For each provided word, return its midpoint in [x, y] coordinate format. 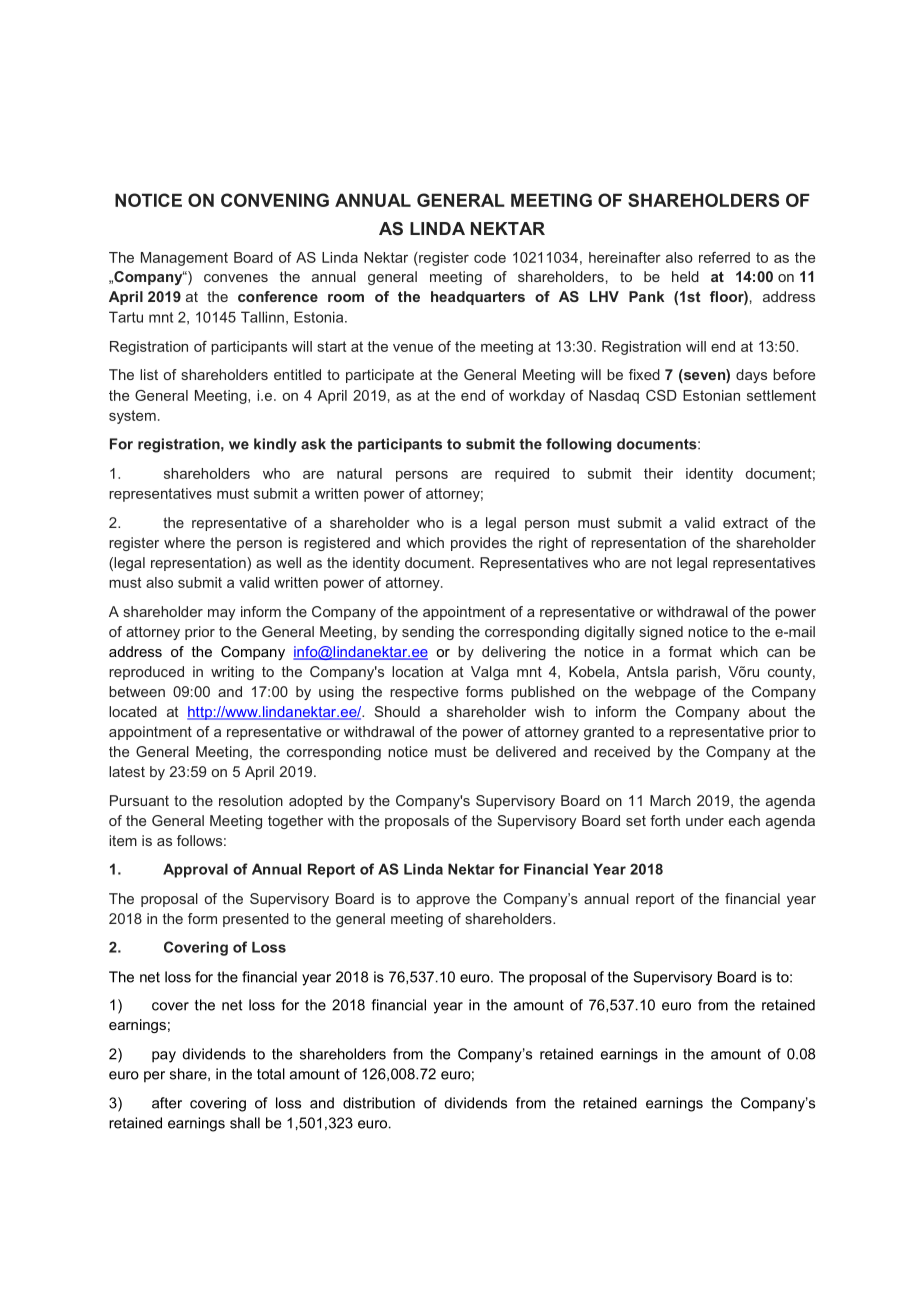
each [744, 820]
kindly [275, 445]
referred [724, 257]
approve [443, 901]
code [490, 257]
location [417, 671]
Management [184, 259]
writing [232, 673]
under [705, 820]
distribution [379, 1103]
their [658, 473]
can [778, 653]
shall [245, 1123]
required [522, 475]
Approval [195, 870]
